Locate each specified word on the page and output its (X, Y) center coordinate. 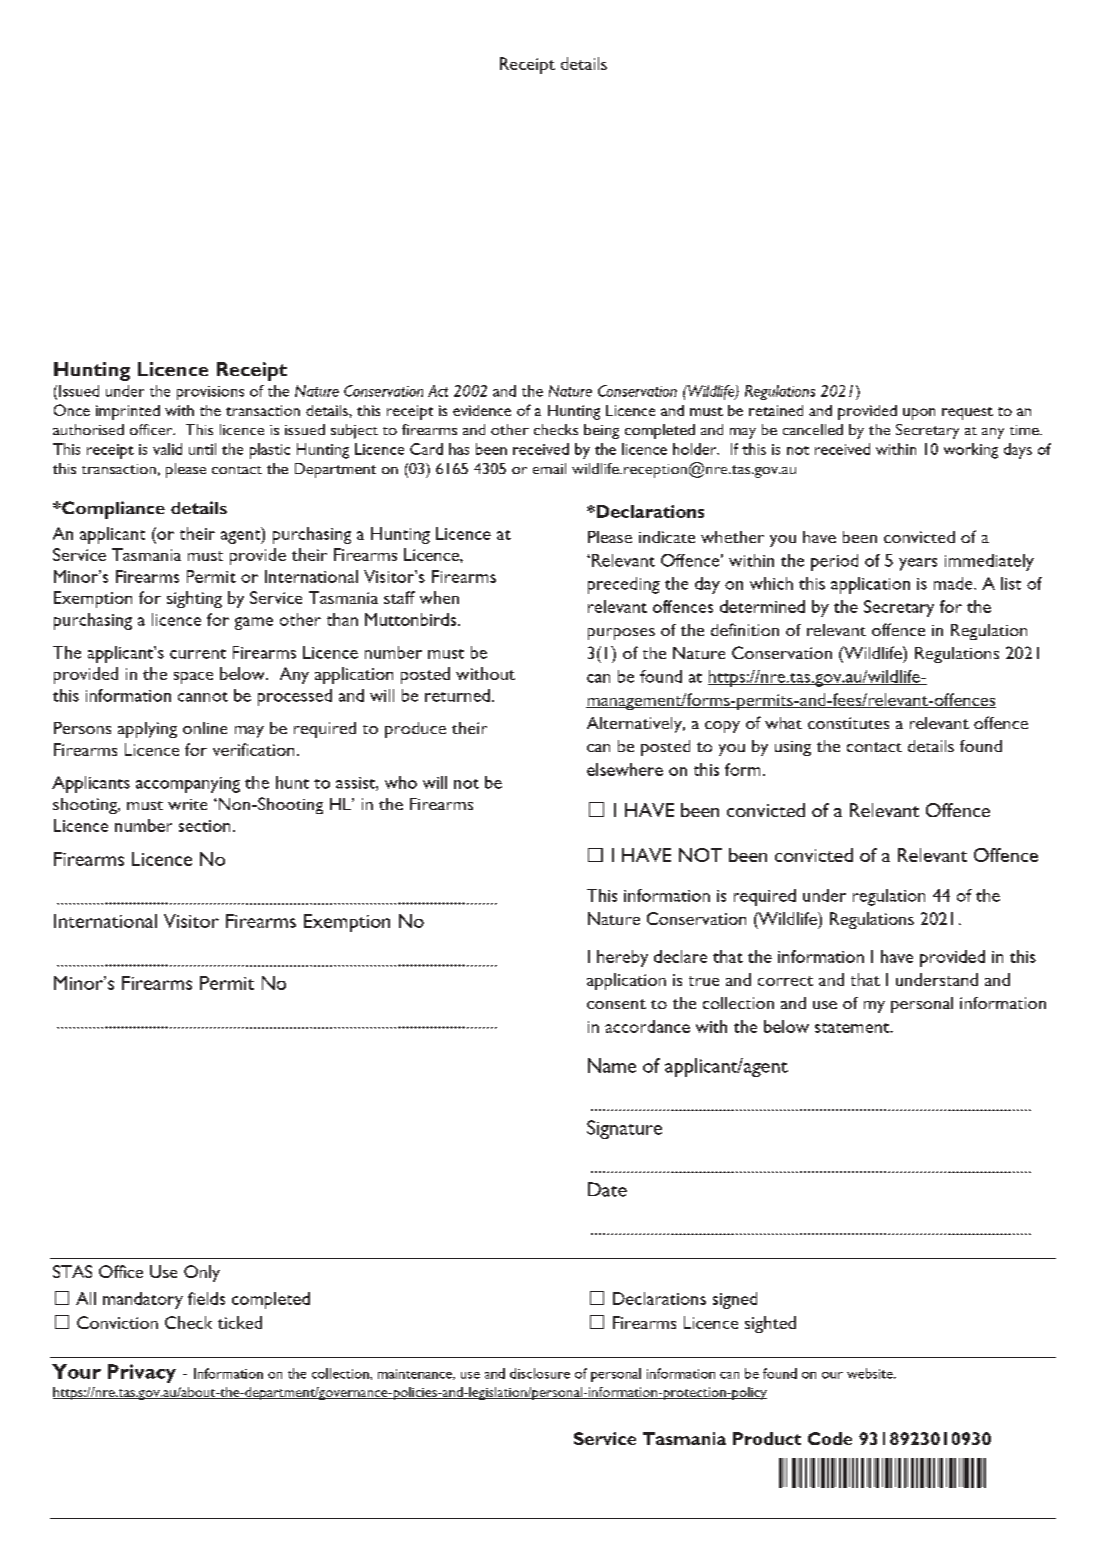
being (601, 431)
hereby (622, 958)
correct (785, 981)
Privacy (142, 1373)
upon (919, 414)
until (202, 449)
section (204, 826)
